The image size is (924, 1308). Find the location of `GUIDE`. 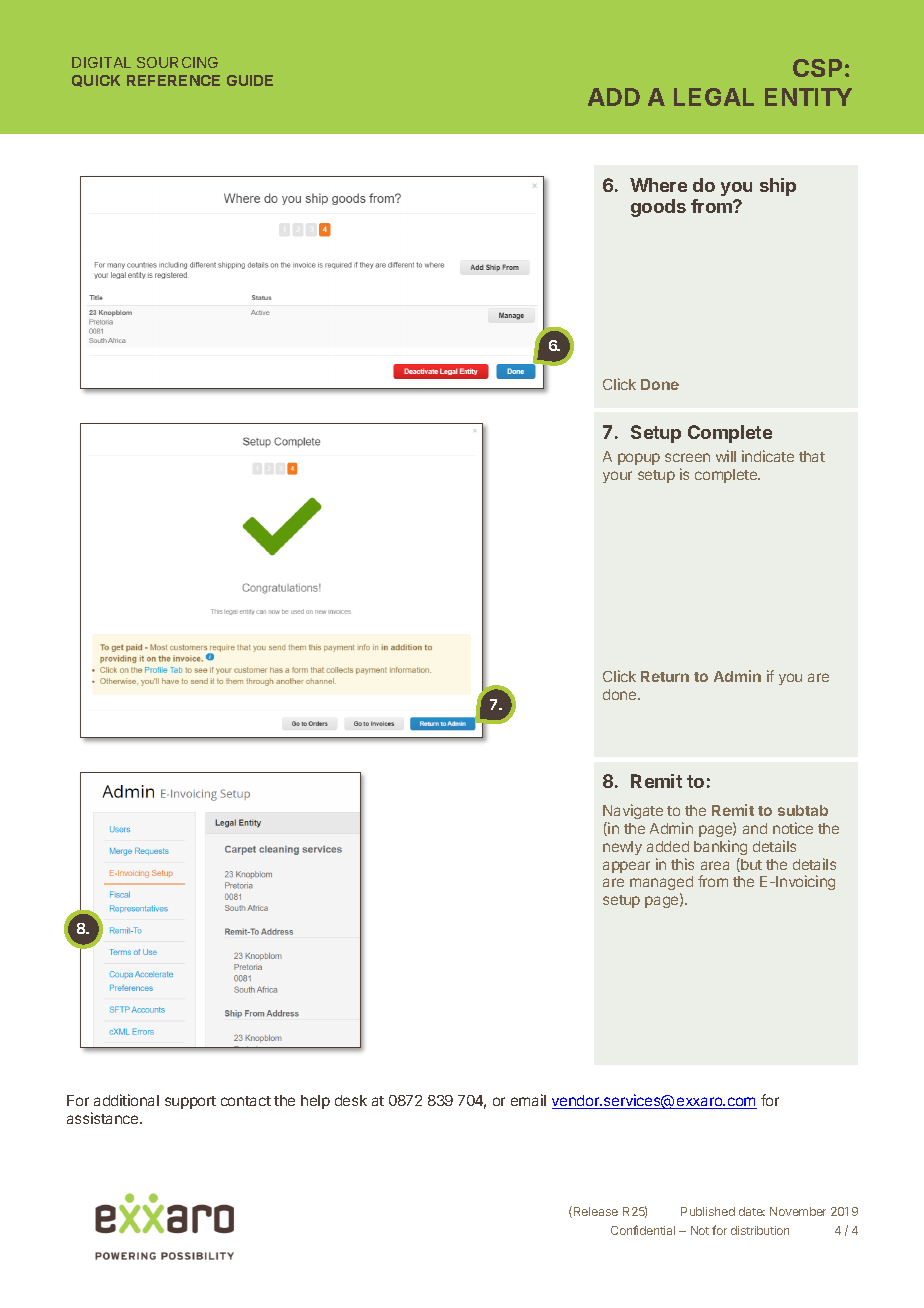

GUIDE is located at coordinates (250, 80).
